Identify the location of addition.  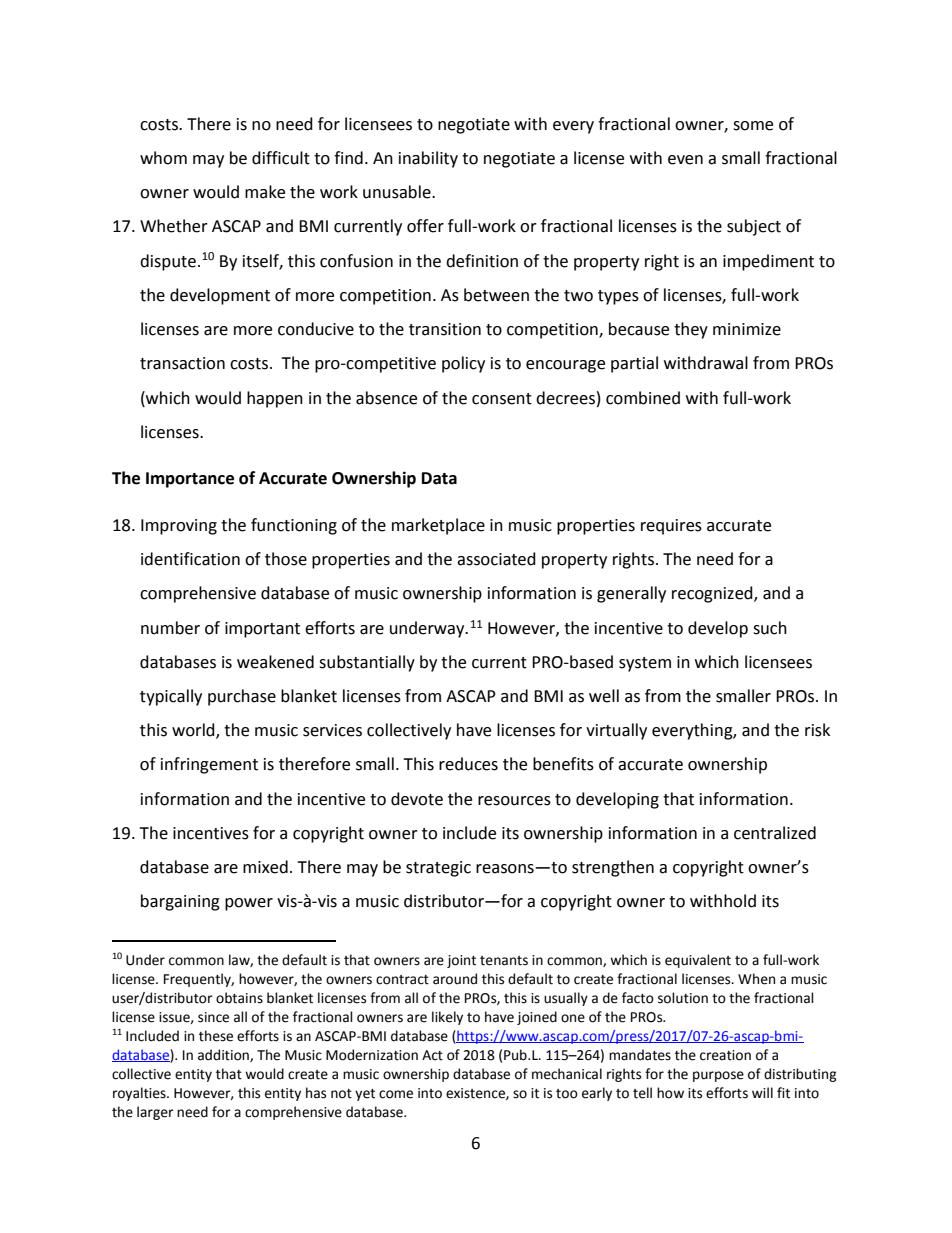
(224, 1055).
